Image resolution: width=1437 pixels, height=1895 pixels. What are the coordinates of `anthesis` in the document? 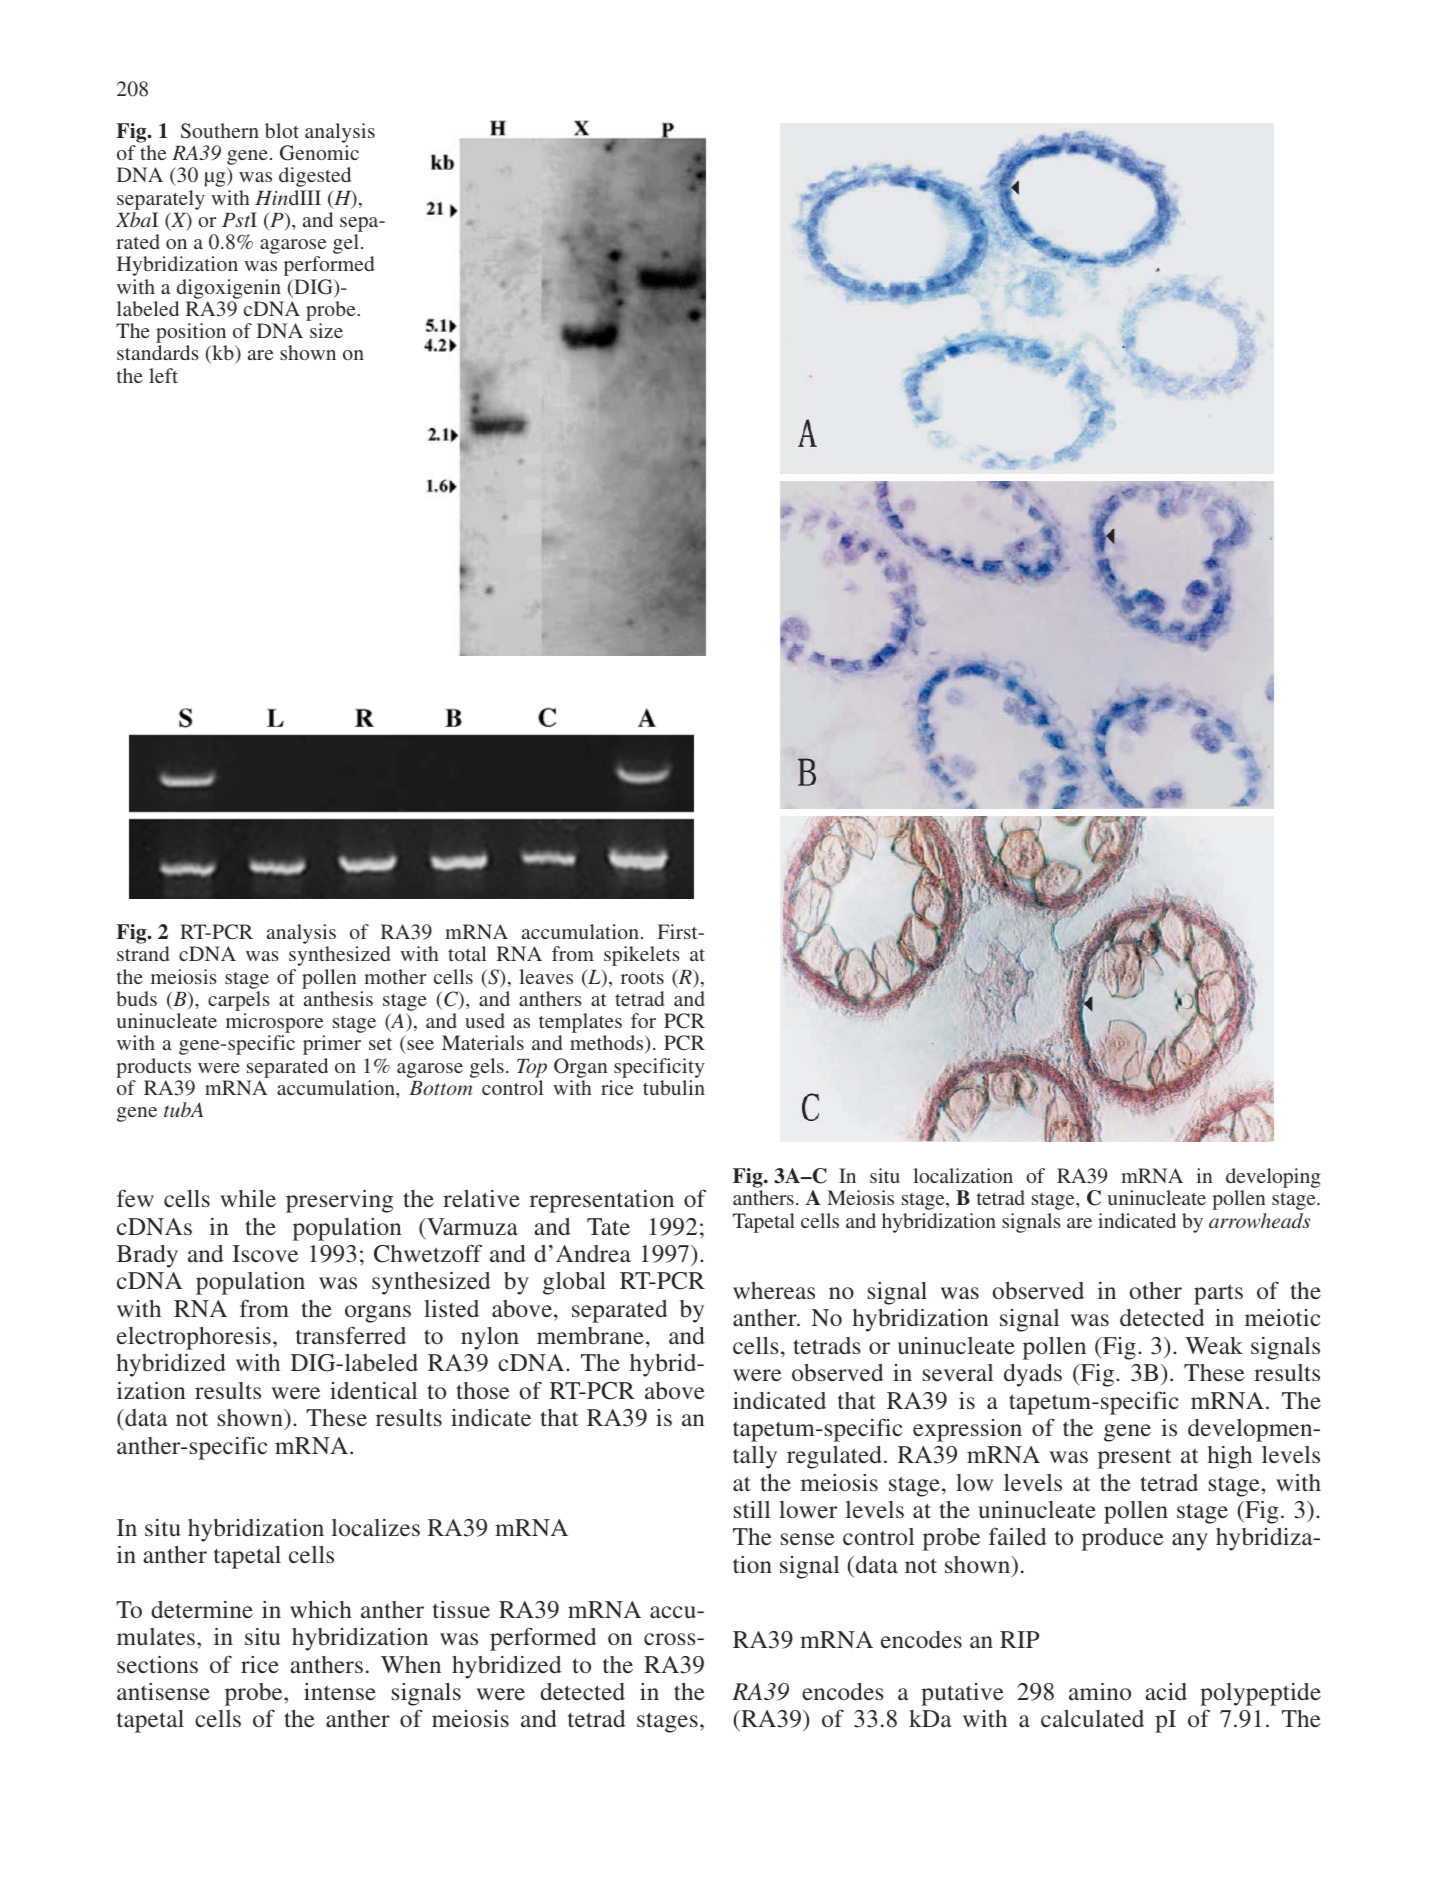 It's located at (338, 998).
